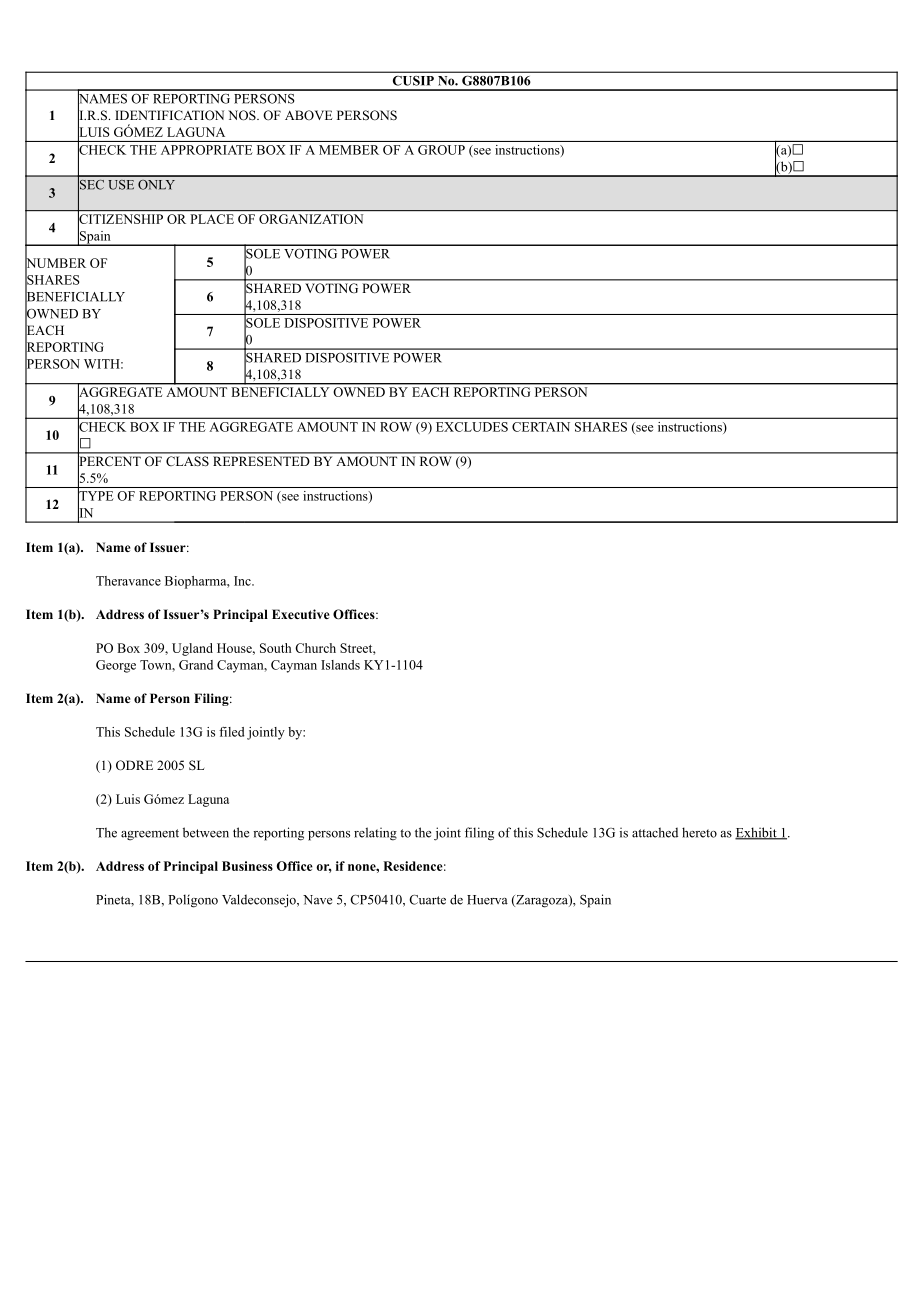 The height and width of the image is (1308, 924). Describe the element at coordinates (472, 427) in the image. I see `EXCLUDES` at that location.
